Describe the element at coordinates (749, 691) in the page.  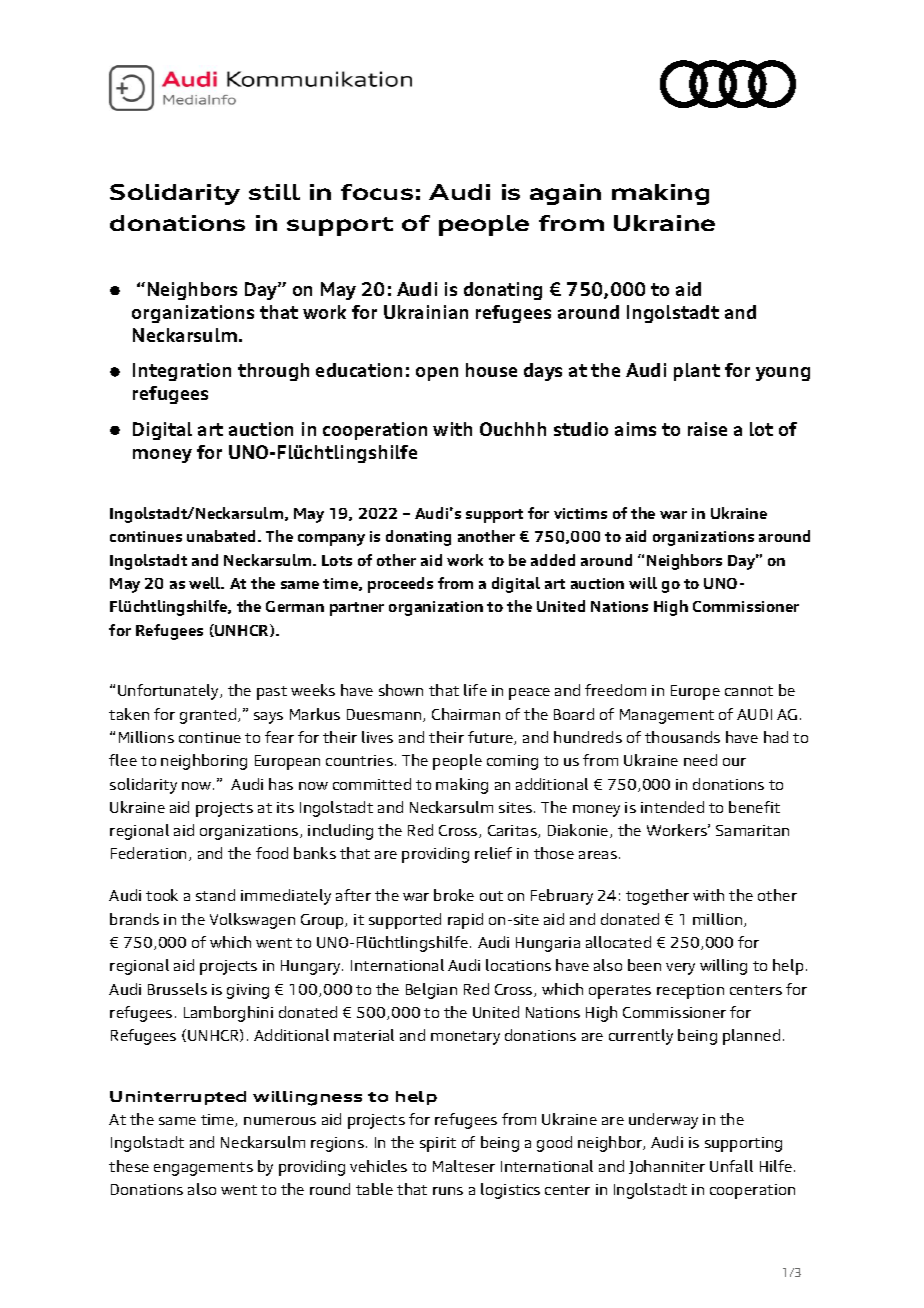
I see `cannot` at that location.
